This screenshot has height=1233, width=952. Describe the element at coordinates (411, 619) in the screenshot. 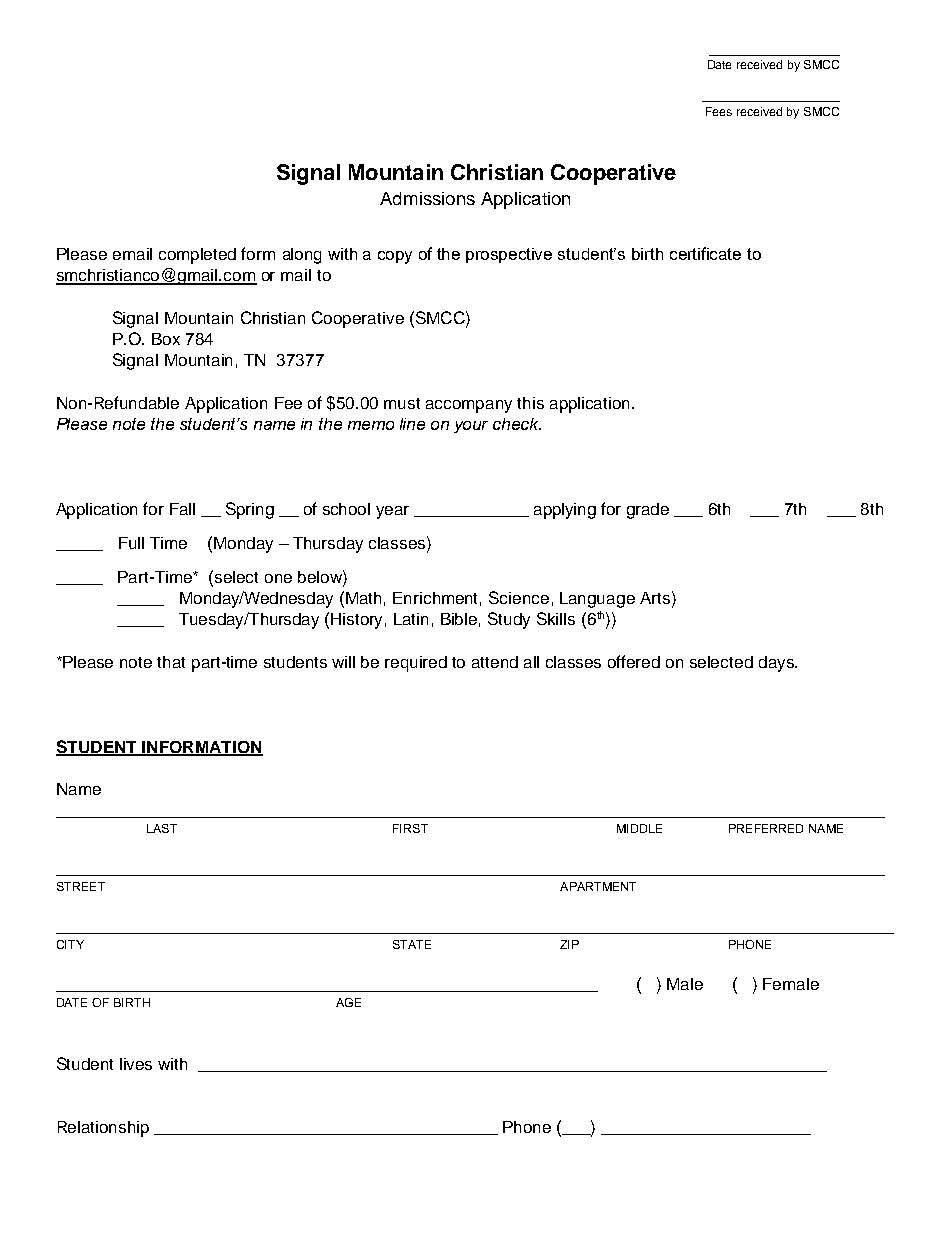

I see `Latin` at that location.
